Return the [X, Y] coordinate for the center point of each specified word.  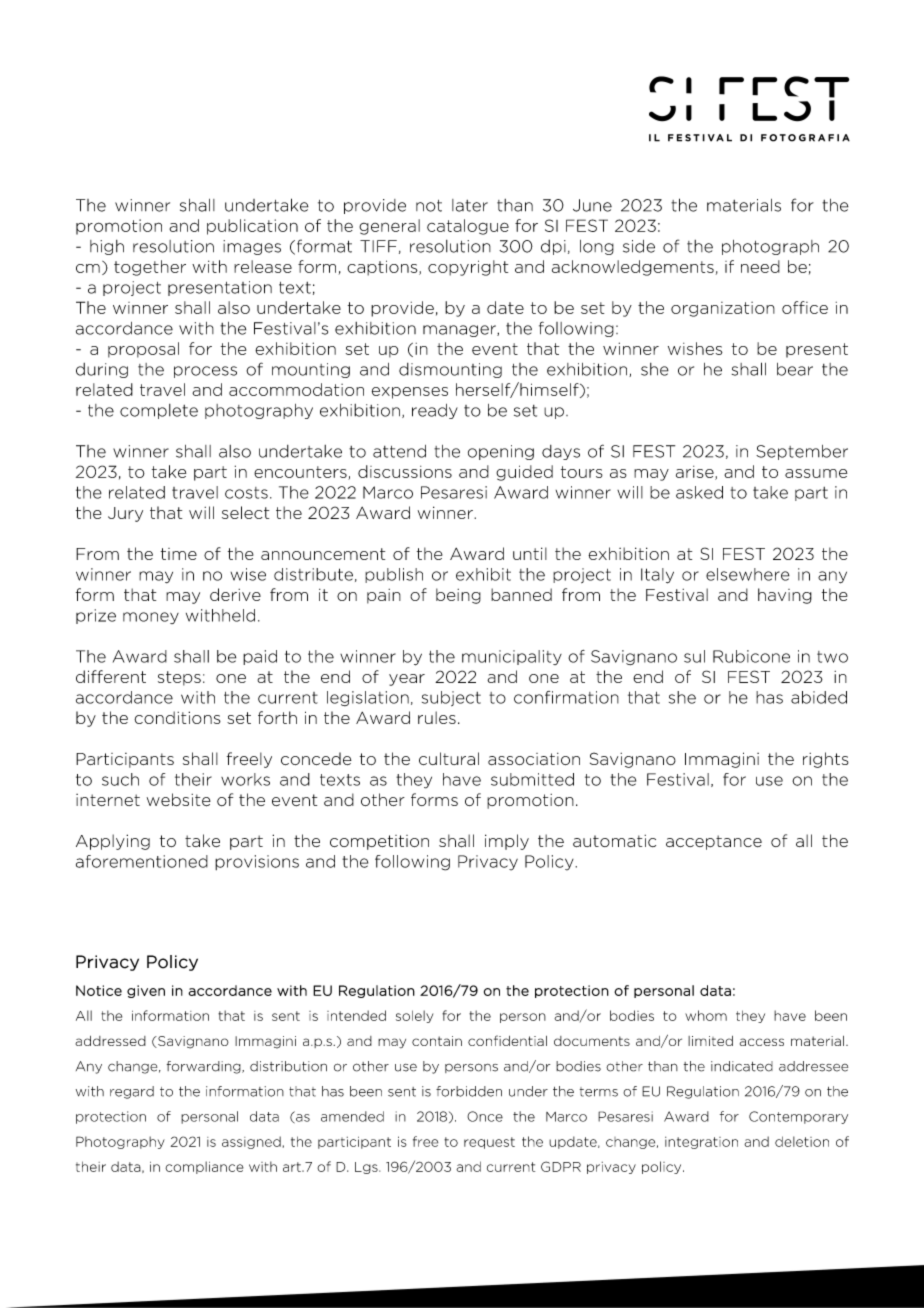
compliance [204, 1167]
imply [507, 842]
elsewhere [748, 574]
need [760, 266]
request [489, 1143]
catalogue [468, 227]
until [530, 553]
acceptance [714, 842]
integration [701, 1143]
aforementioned [142, 861]
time [179, 554]
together [150, 268]
